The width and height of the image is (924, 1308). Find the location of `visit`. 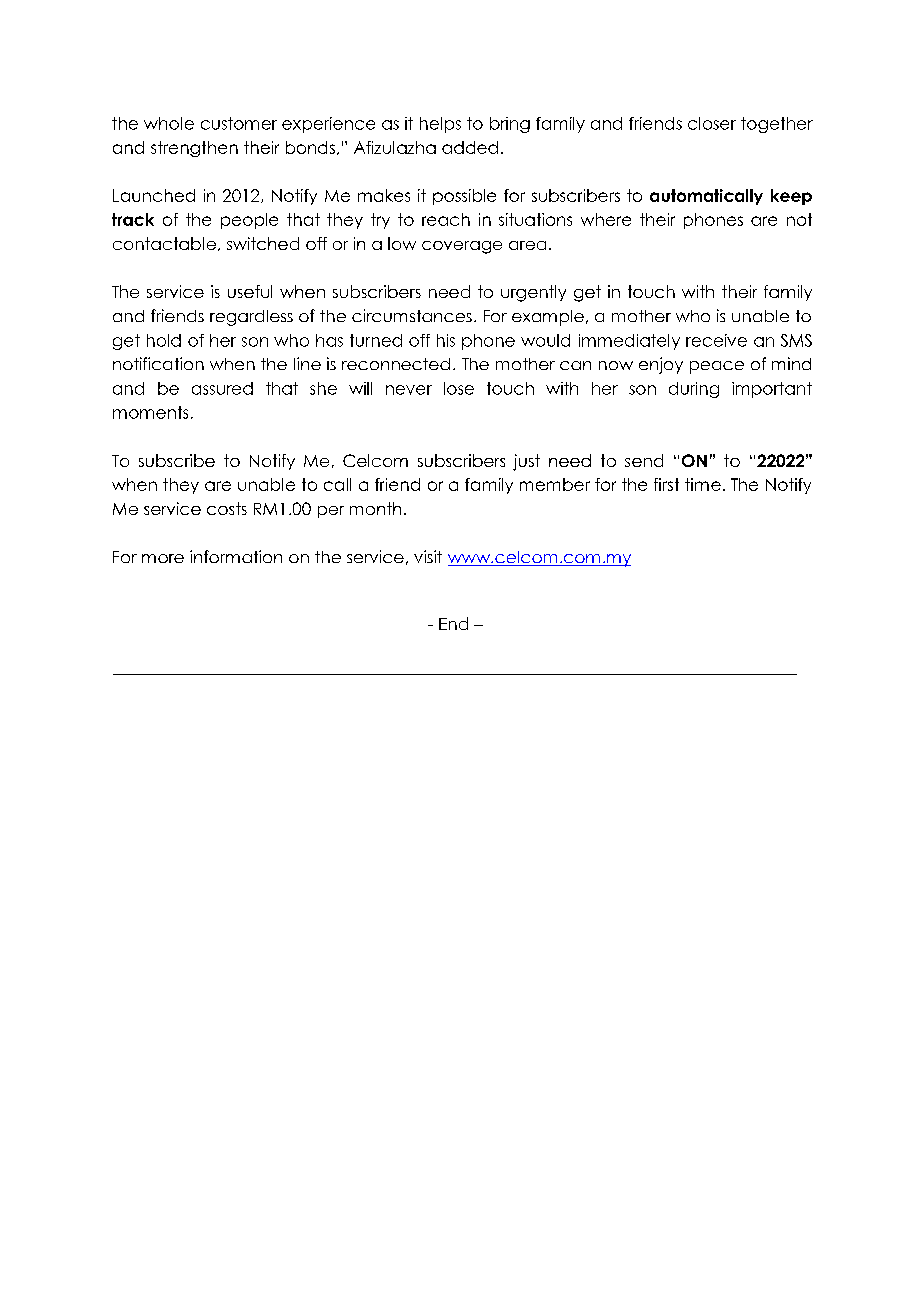

visit is located at coordinates (428, 556).
